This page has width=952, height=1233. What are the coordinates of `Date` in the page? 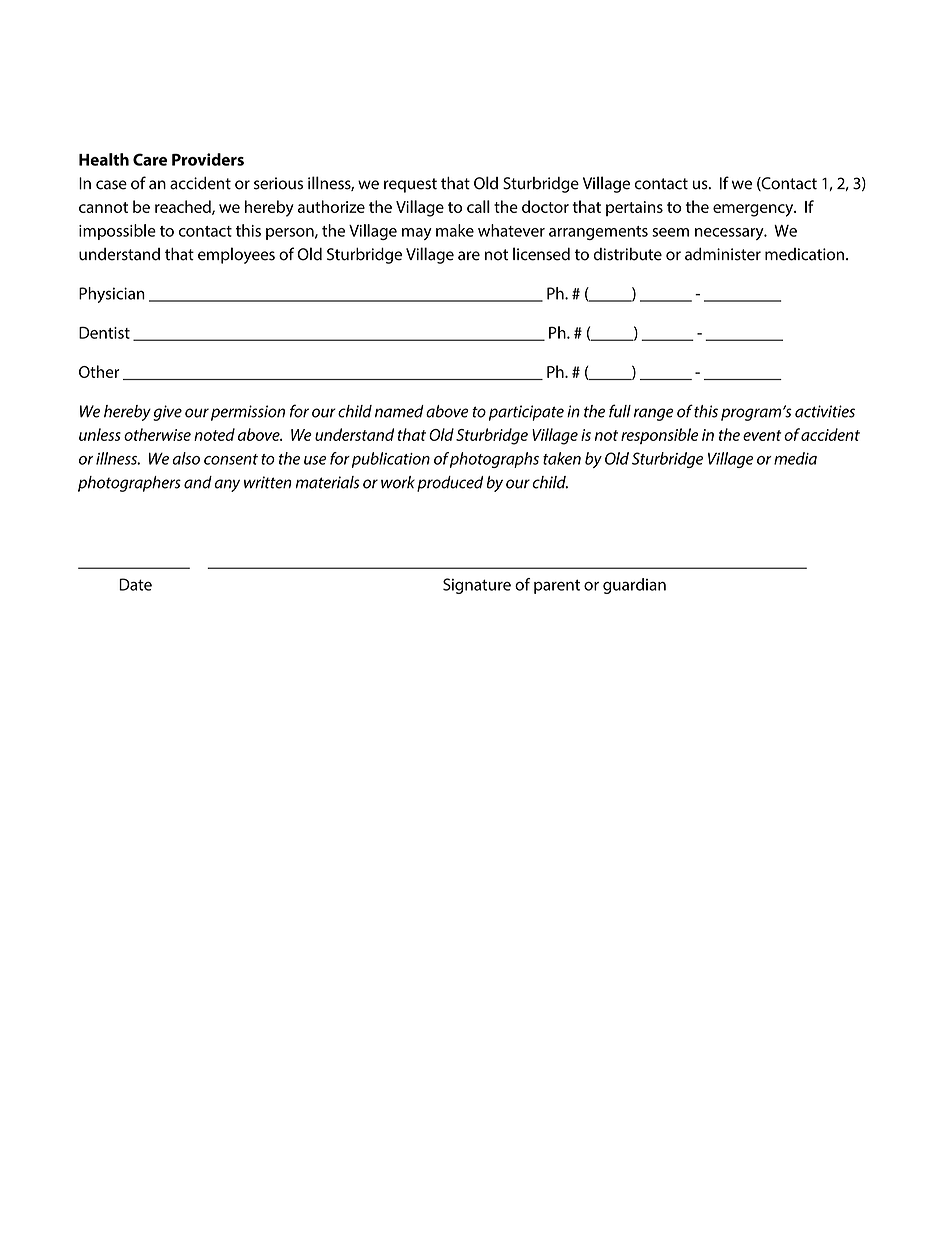 It's located at (135, 584).
